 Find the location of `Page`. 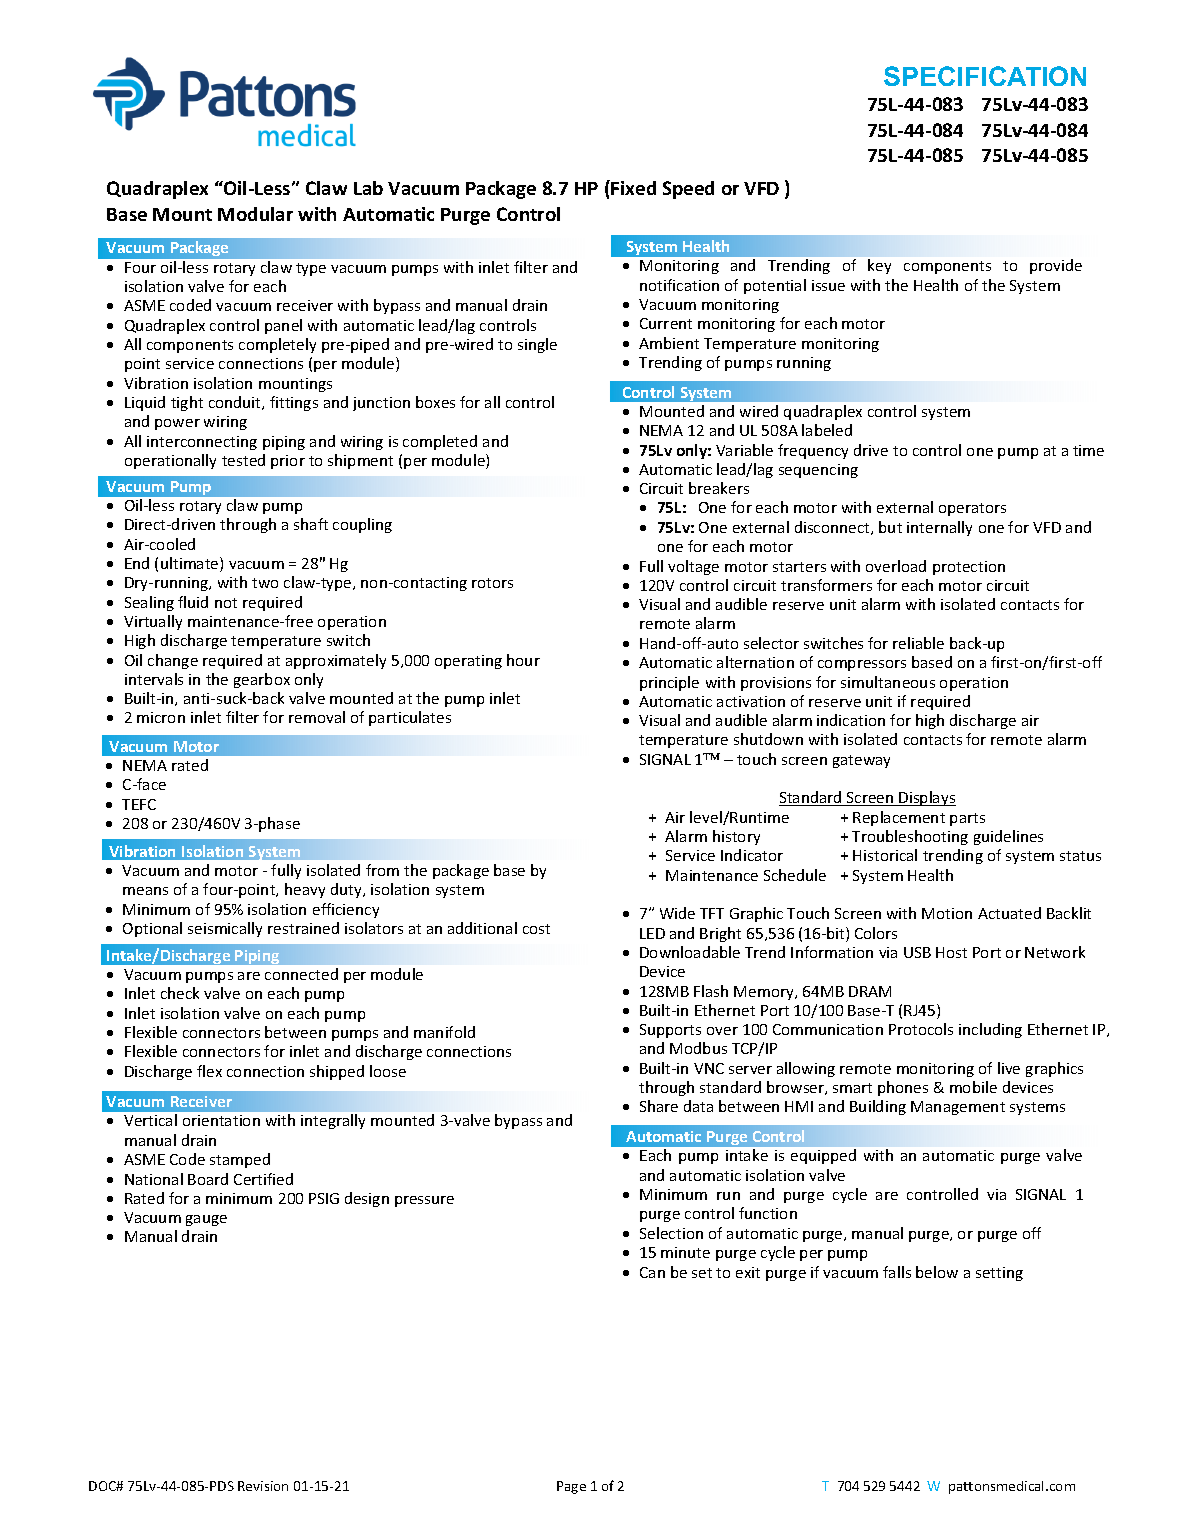

Page is located at coordinates (571, 1487).
